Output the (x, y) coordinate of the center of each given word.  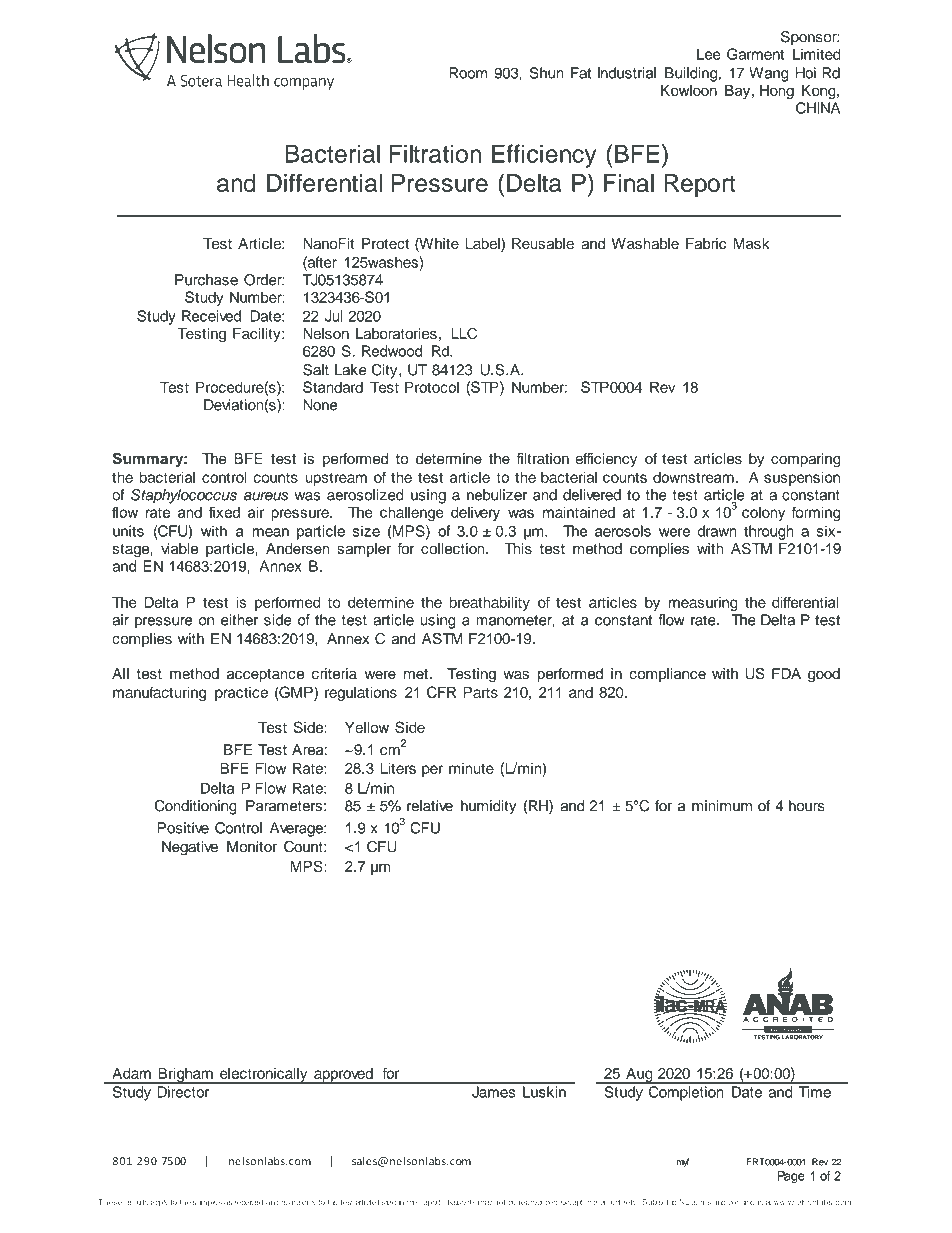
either (239, 620)
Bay (739, 92)
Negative (190, 848)
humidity (489, 807)
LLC (464, 333)
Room (468, 73)
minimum (722, 806)
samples (207, 1203)
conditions (746, 1202)
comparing (806, 460)
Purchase (206, 280)
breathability (490, 603)
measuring (703, 604)
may (485, 1203)
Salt (316, 370)
